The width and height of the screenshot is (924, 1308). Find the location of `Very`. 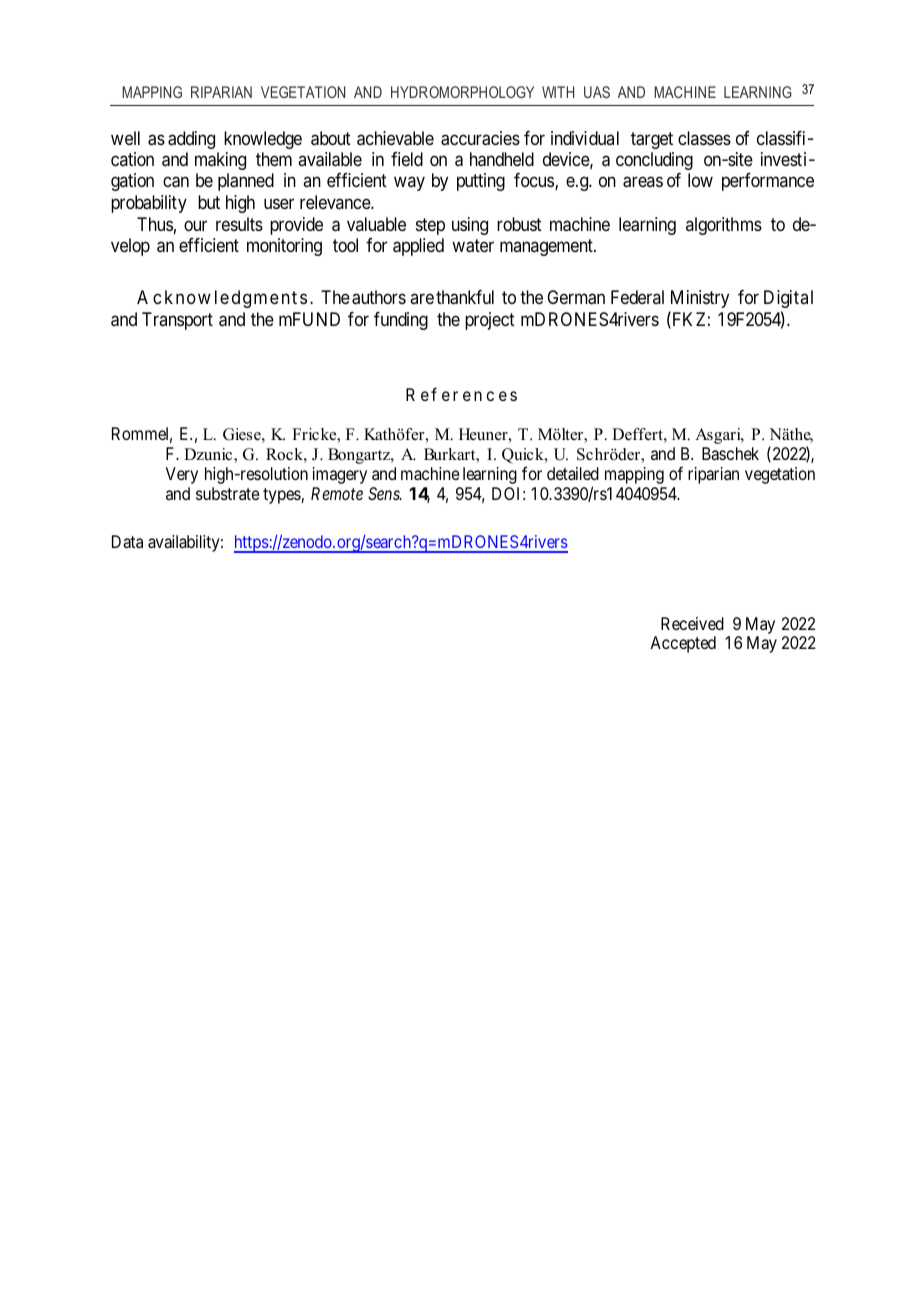

Very is located at coordinates (182, 475).
